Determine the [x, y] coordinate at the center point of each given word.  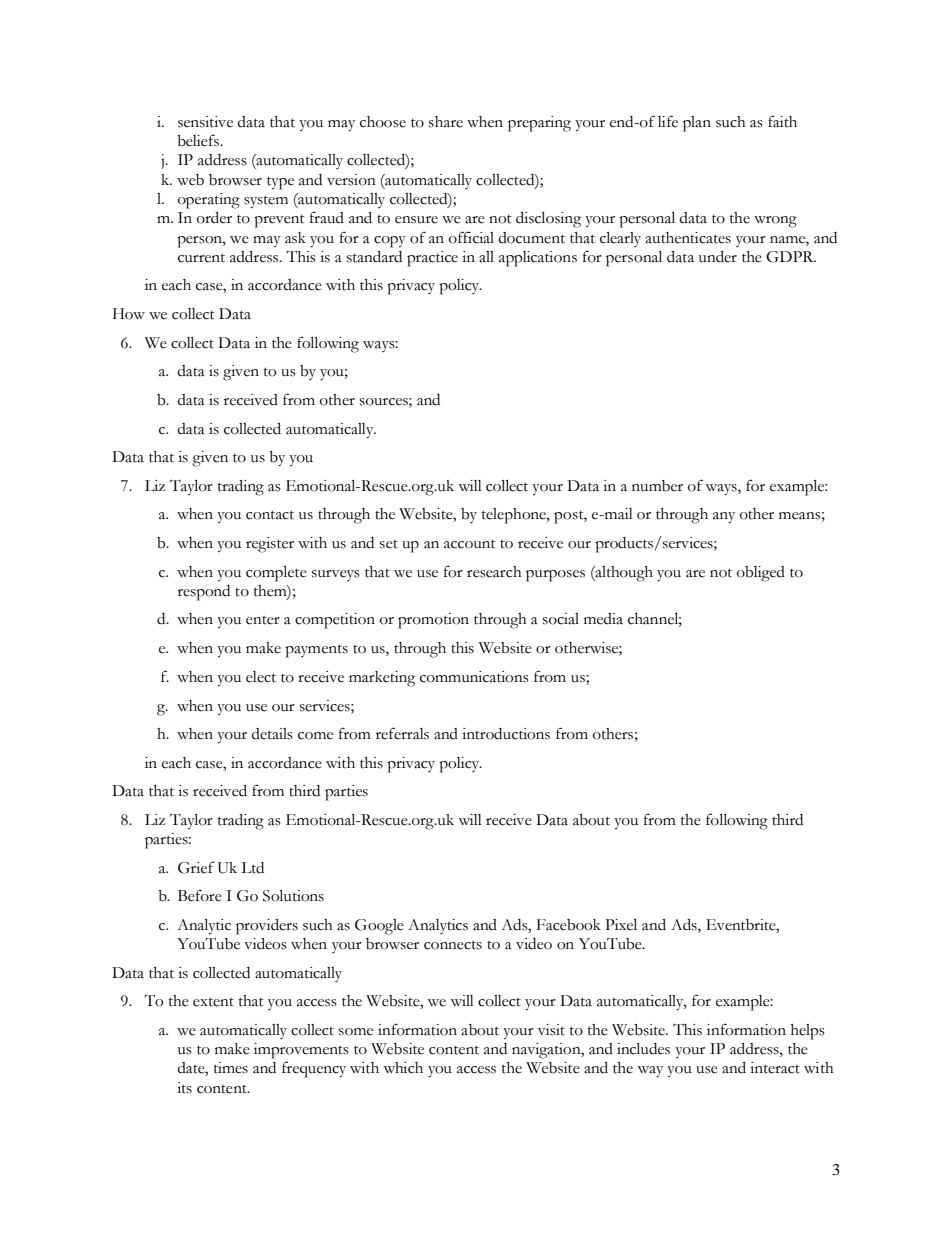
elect [261, 677]
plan [697, 124]
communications [474, 677]
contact [270, 515]
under [718, 257]
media [603, 619]
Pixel [621, 925]
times [231, 1068]
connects [453, 945]
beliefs [199, 140]
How [129, 314]
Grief [196, 867]
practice [432, 259]
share [446, 122]
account [469, 544]
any [724, 518]
